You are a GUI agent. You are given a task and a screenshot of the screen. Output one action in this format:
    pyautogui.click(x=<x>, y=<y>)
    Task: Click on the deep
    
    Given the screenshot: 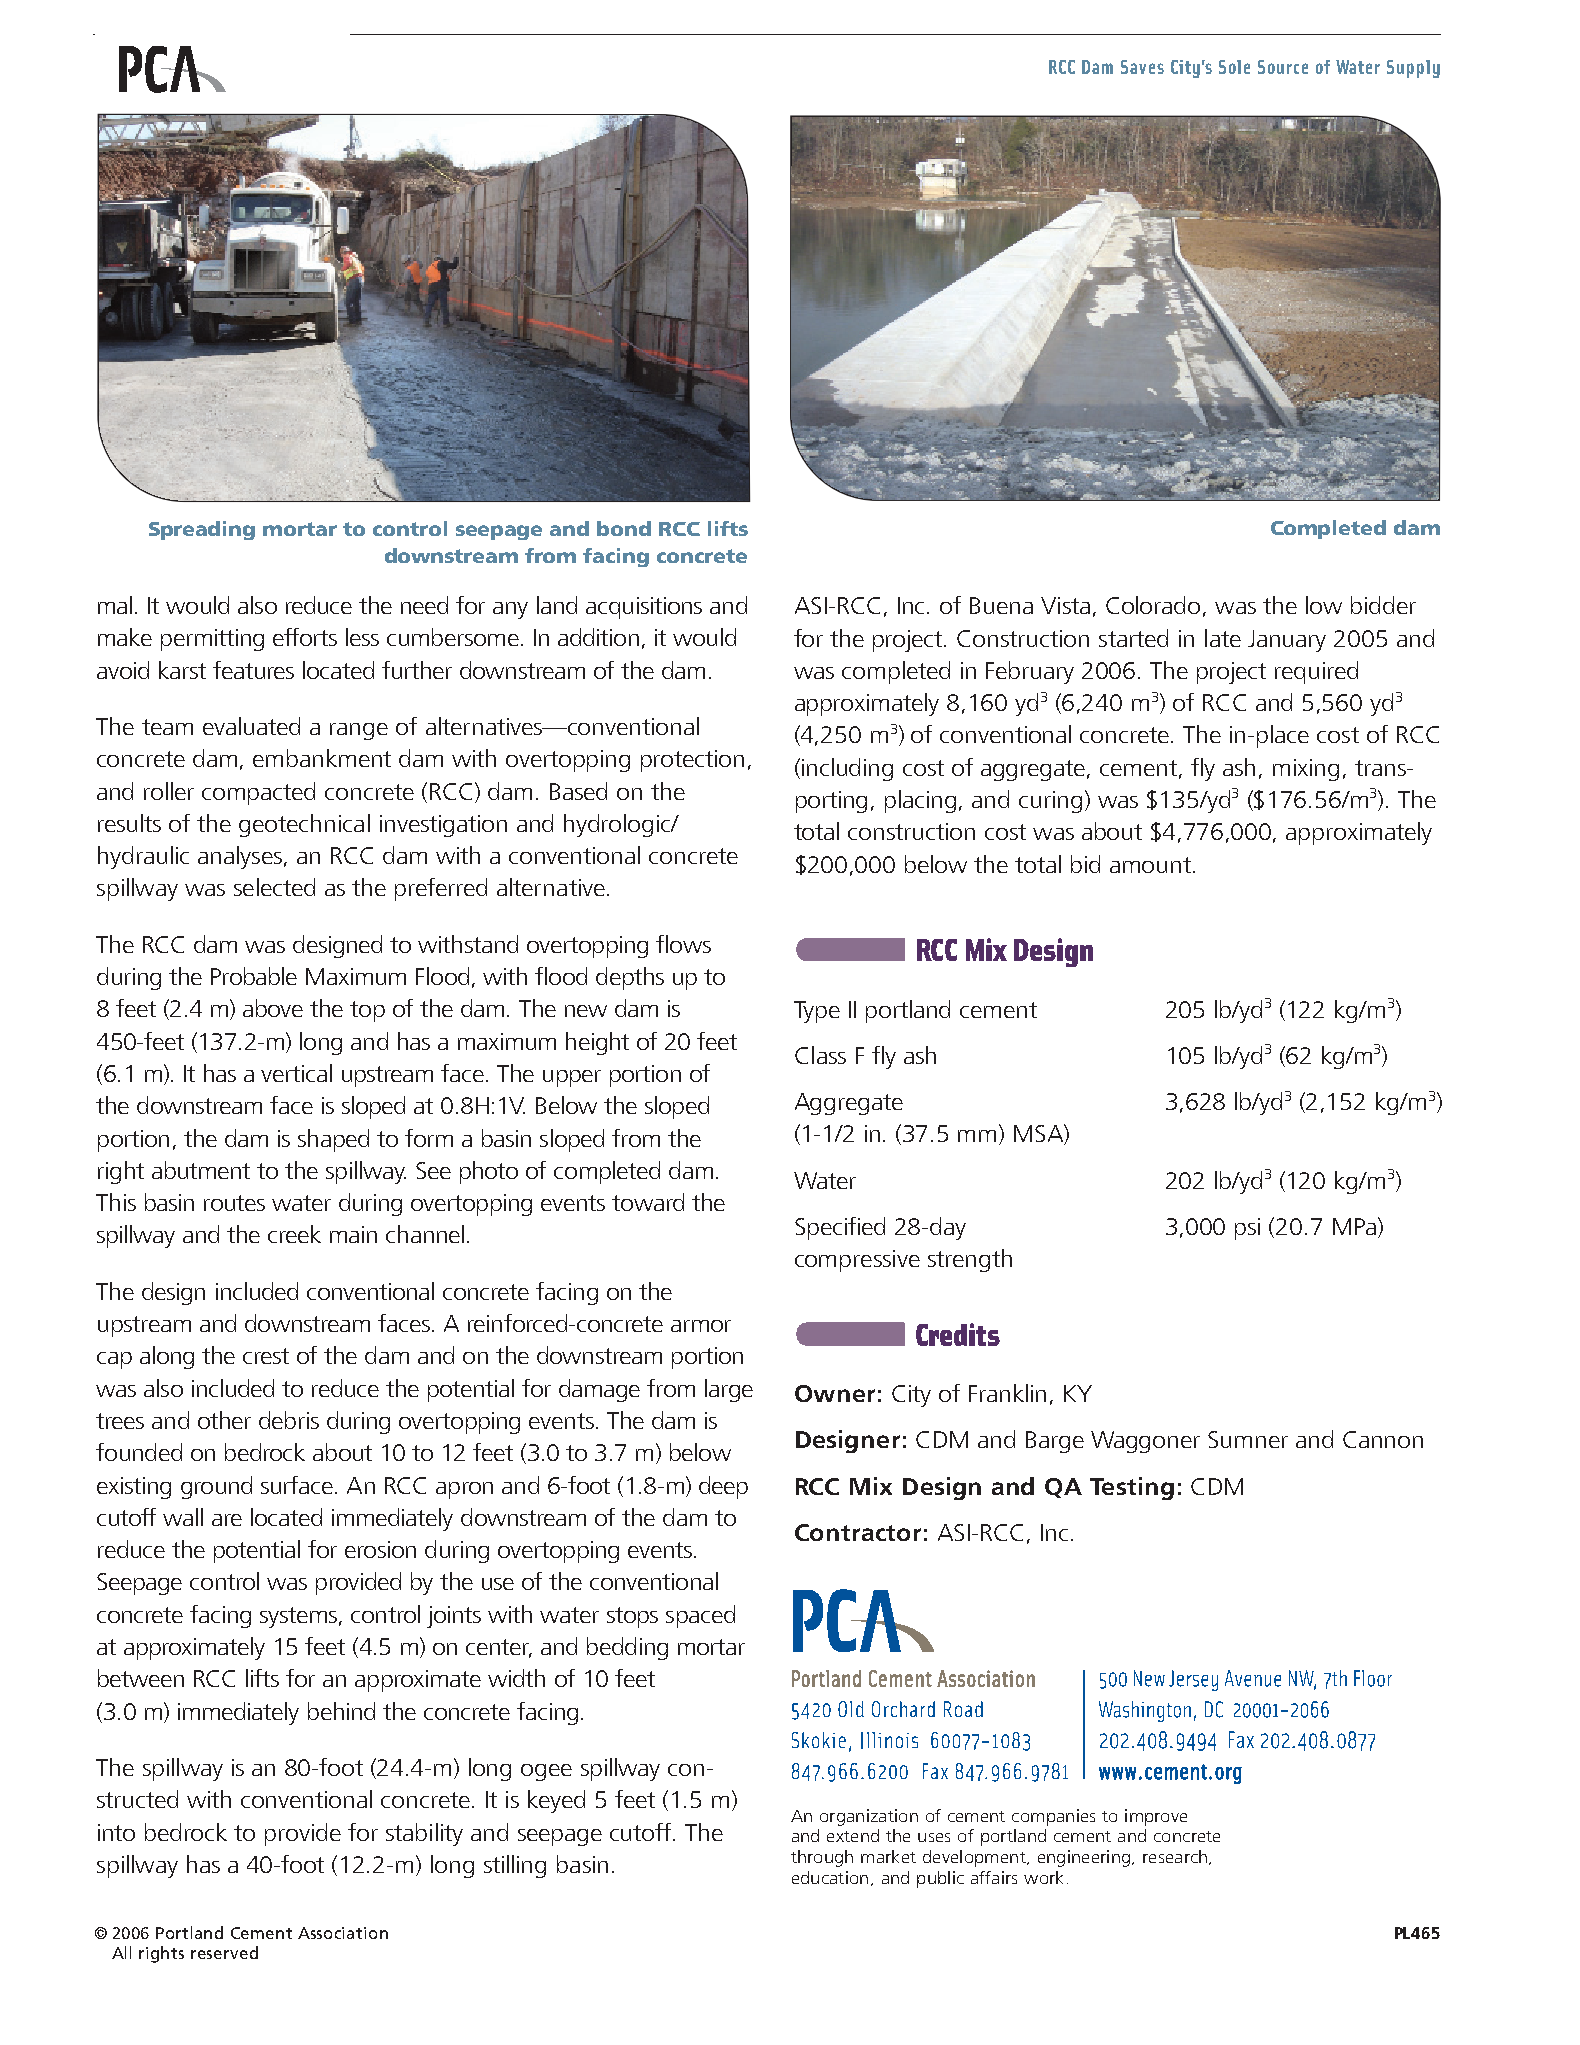 What is the action you would take?
    pyautogui.click(x=723, y=1487)
